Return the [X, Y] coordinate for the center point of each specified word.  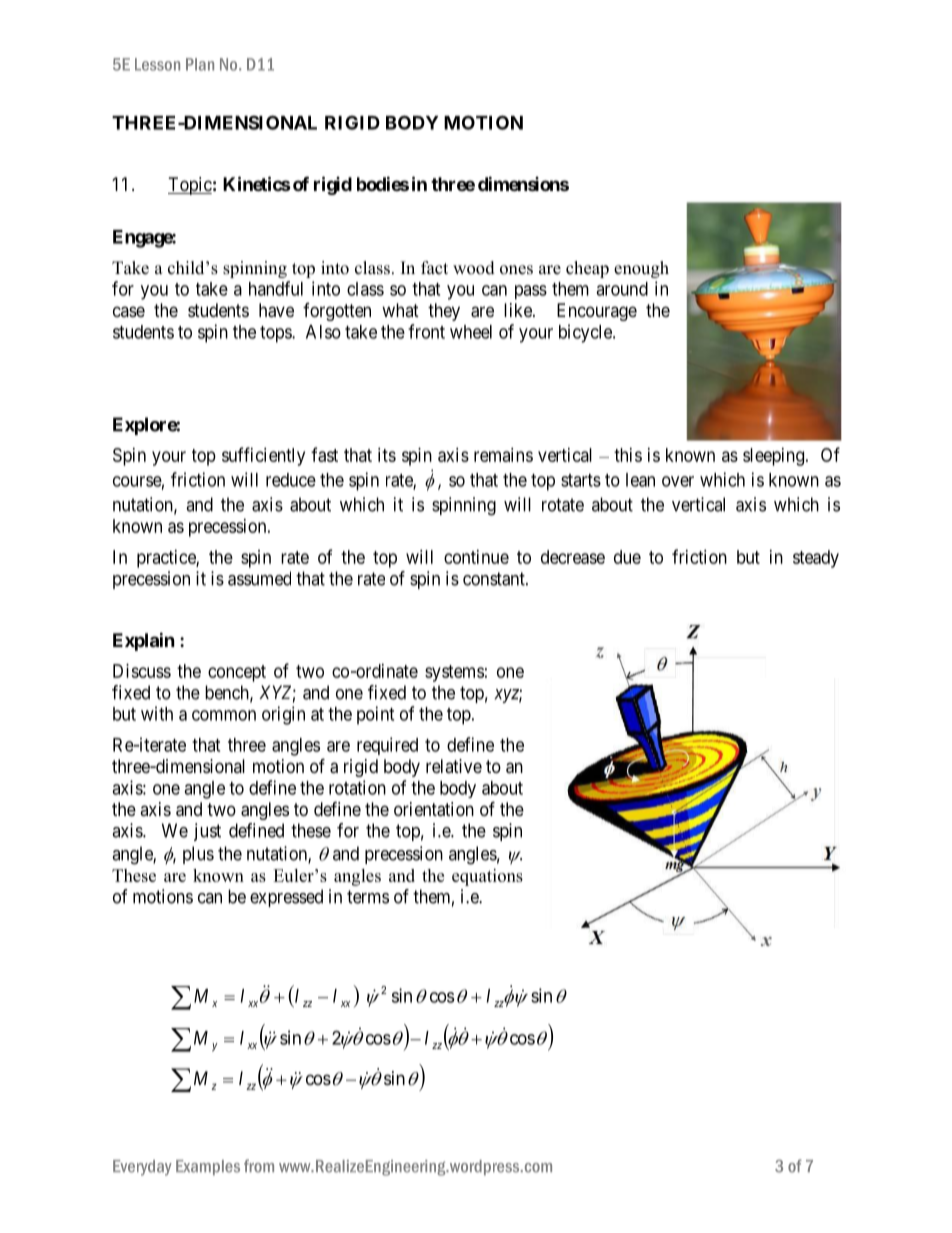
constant [495, 579]
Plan [200, 64]
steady [816, 559]
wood [474, 268]
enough [641, 269]
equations [487, 877]
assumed [259, 578]
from [259, 1166]
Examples [208, 1167]
